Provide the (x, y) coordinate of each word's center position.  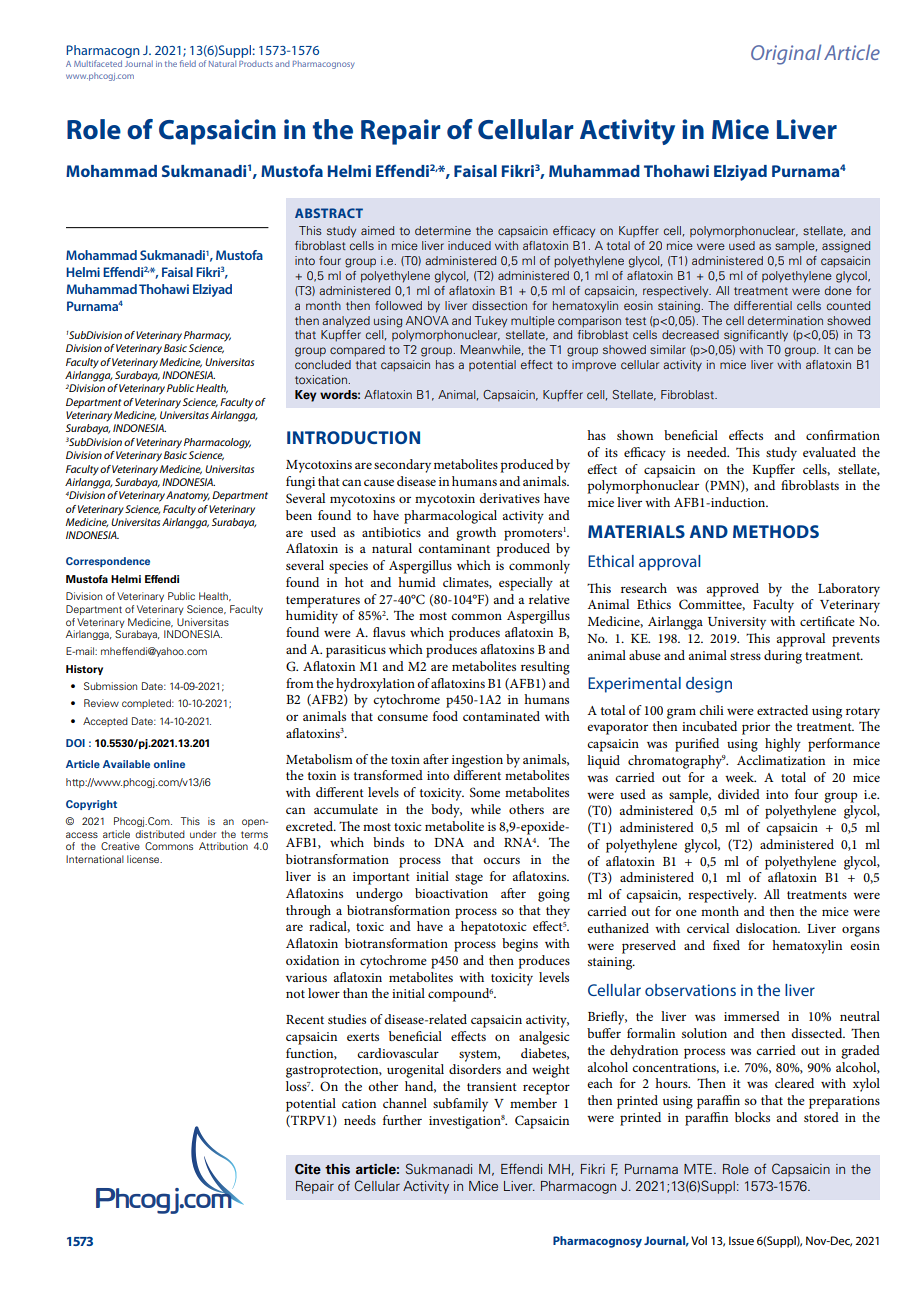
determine (443, 230)
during (783, 657)
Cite (308, 1169)
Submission (110, 686)
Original (786, 54)
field (188, 63)
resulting (545, 668)
